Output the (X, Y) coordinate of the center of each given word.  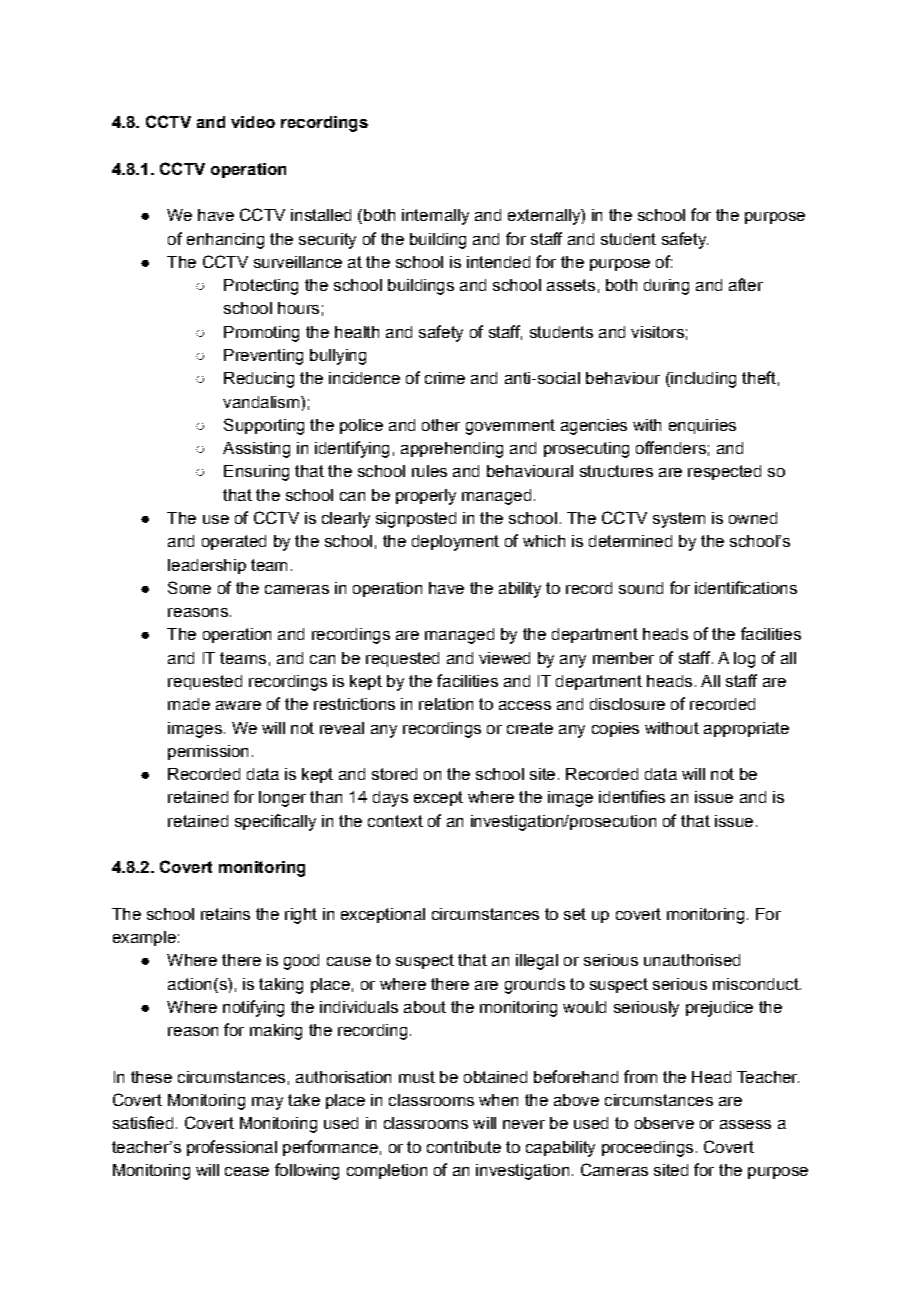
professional (232, 1148)
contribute (464, 1147)
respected (724, 472)
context (395, 821)
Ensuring (256, 473)
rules (429, 471)
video (253, 122)
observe (664, 1123)
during (666, 287)
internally (435, 217)
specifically (275, 822)
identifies (632, 796)
